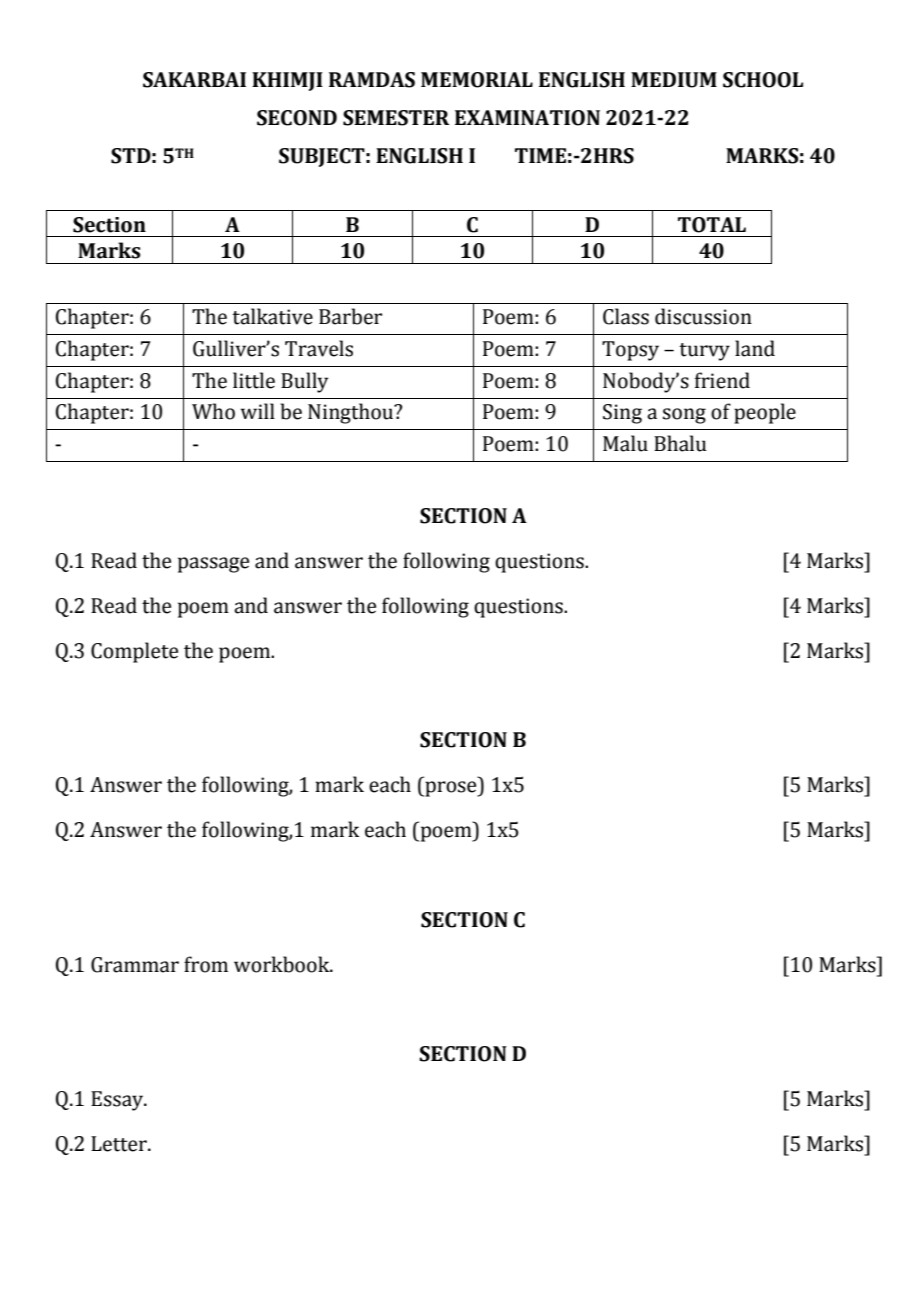 The height and width of the screenshot is (1308, 924). I want to click on Essay, so click(118, 1101).
